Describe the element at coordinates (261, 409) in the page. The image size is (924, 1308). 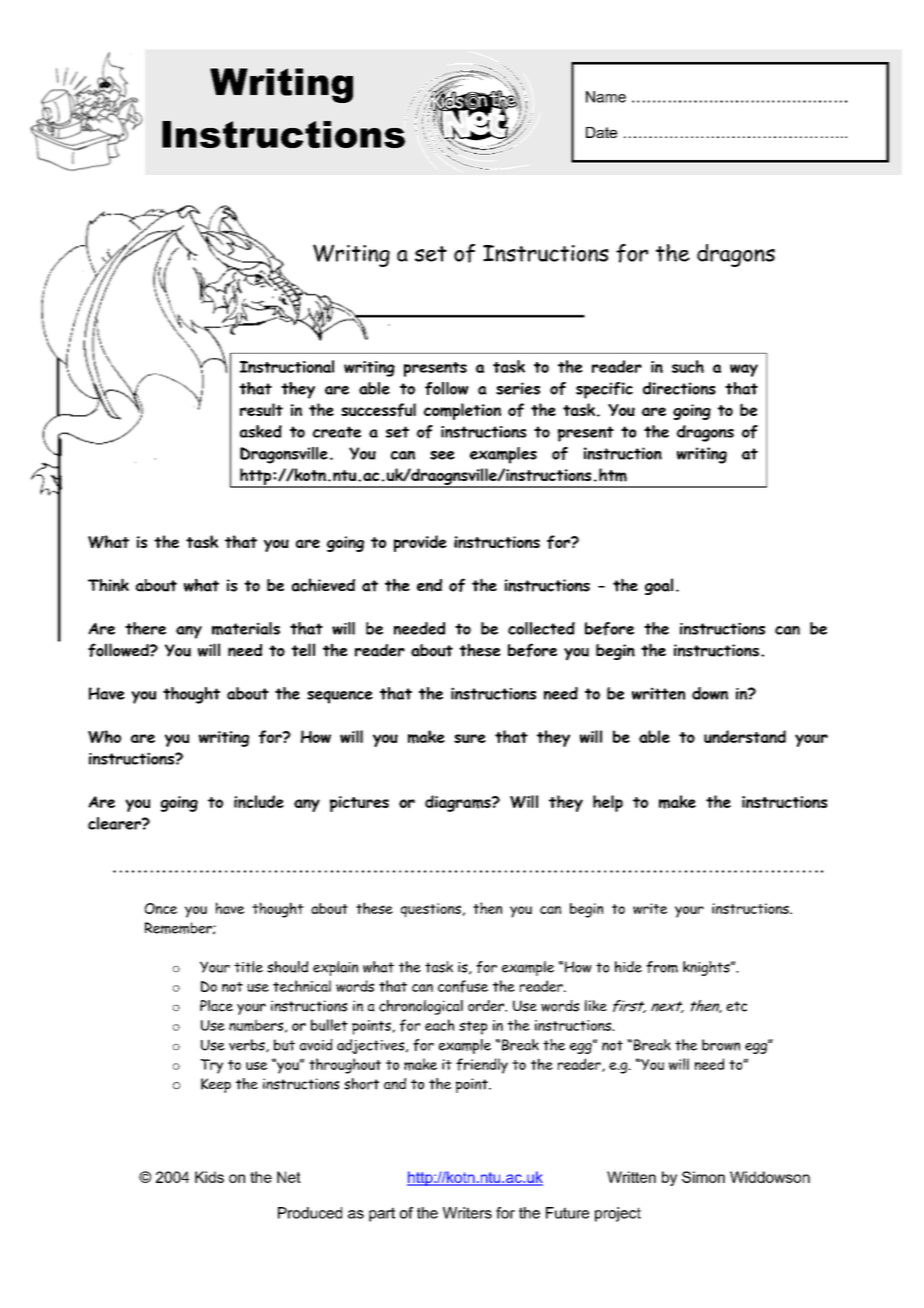
I see `result` at that location.
